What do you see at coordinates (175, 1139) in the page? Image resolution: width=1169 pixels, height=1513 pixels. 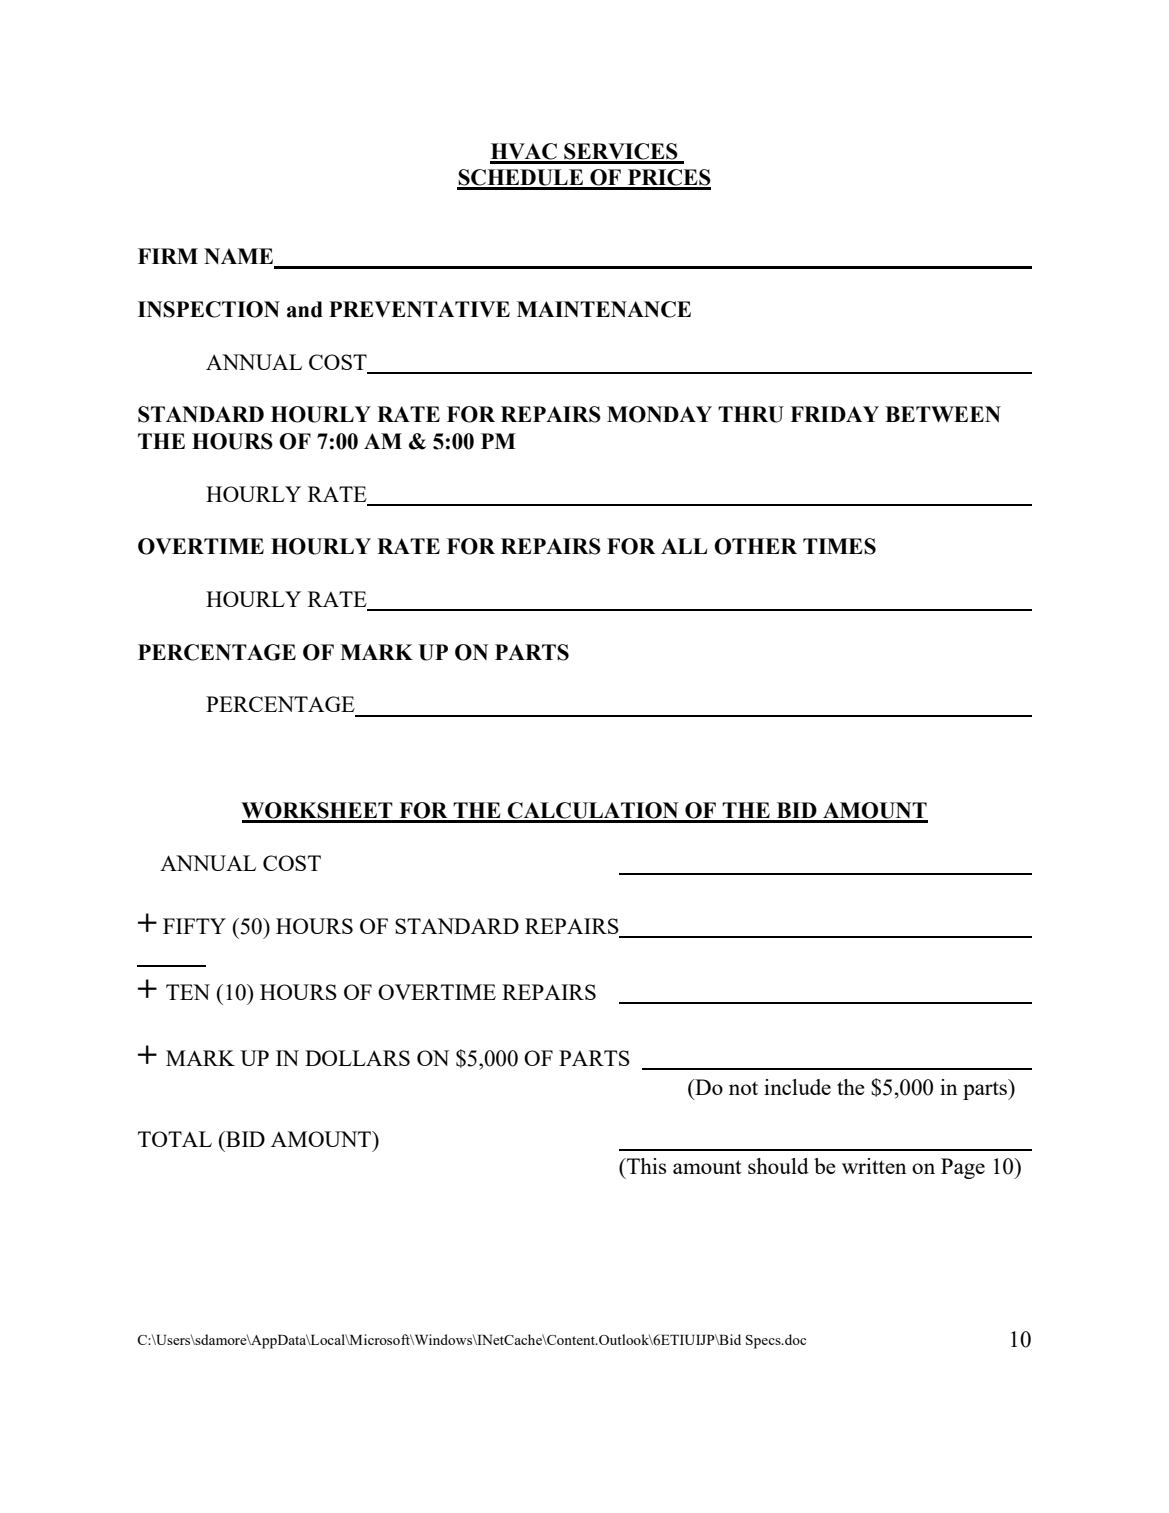 I see `TOTAL` at bounding box center [175, 1139].
